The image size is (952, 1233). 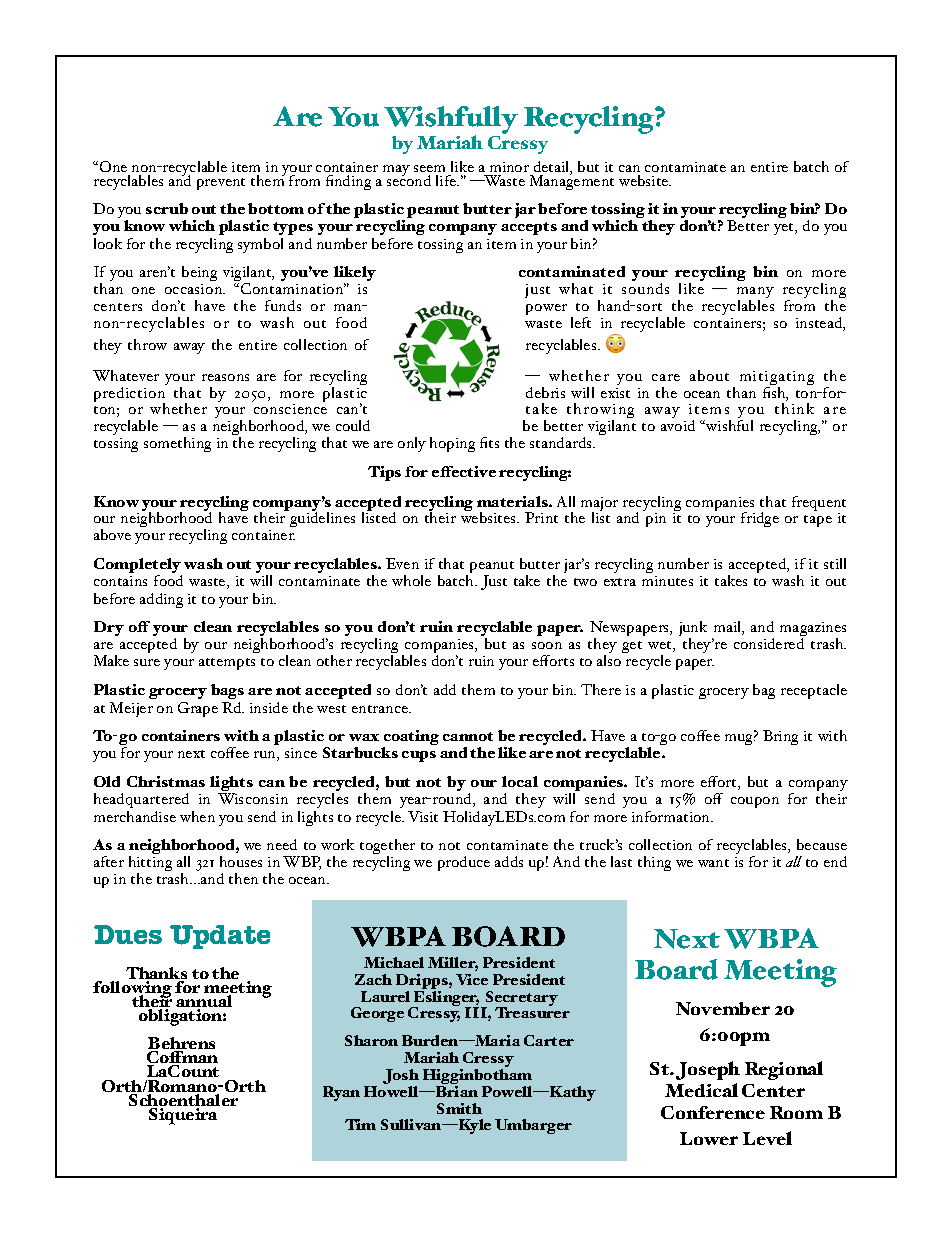 What do you see at coordinates (785, 229) in the image?
I see `yet` at bounding box center [785, 229].
